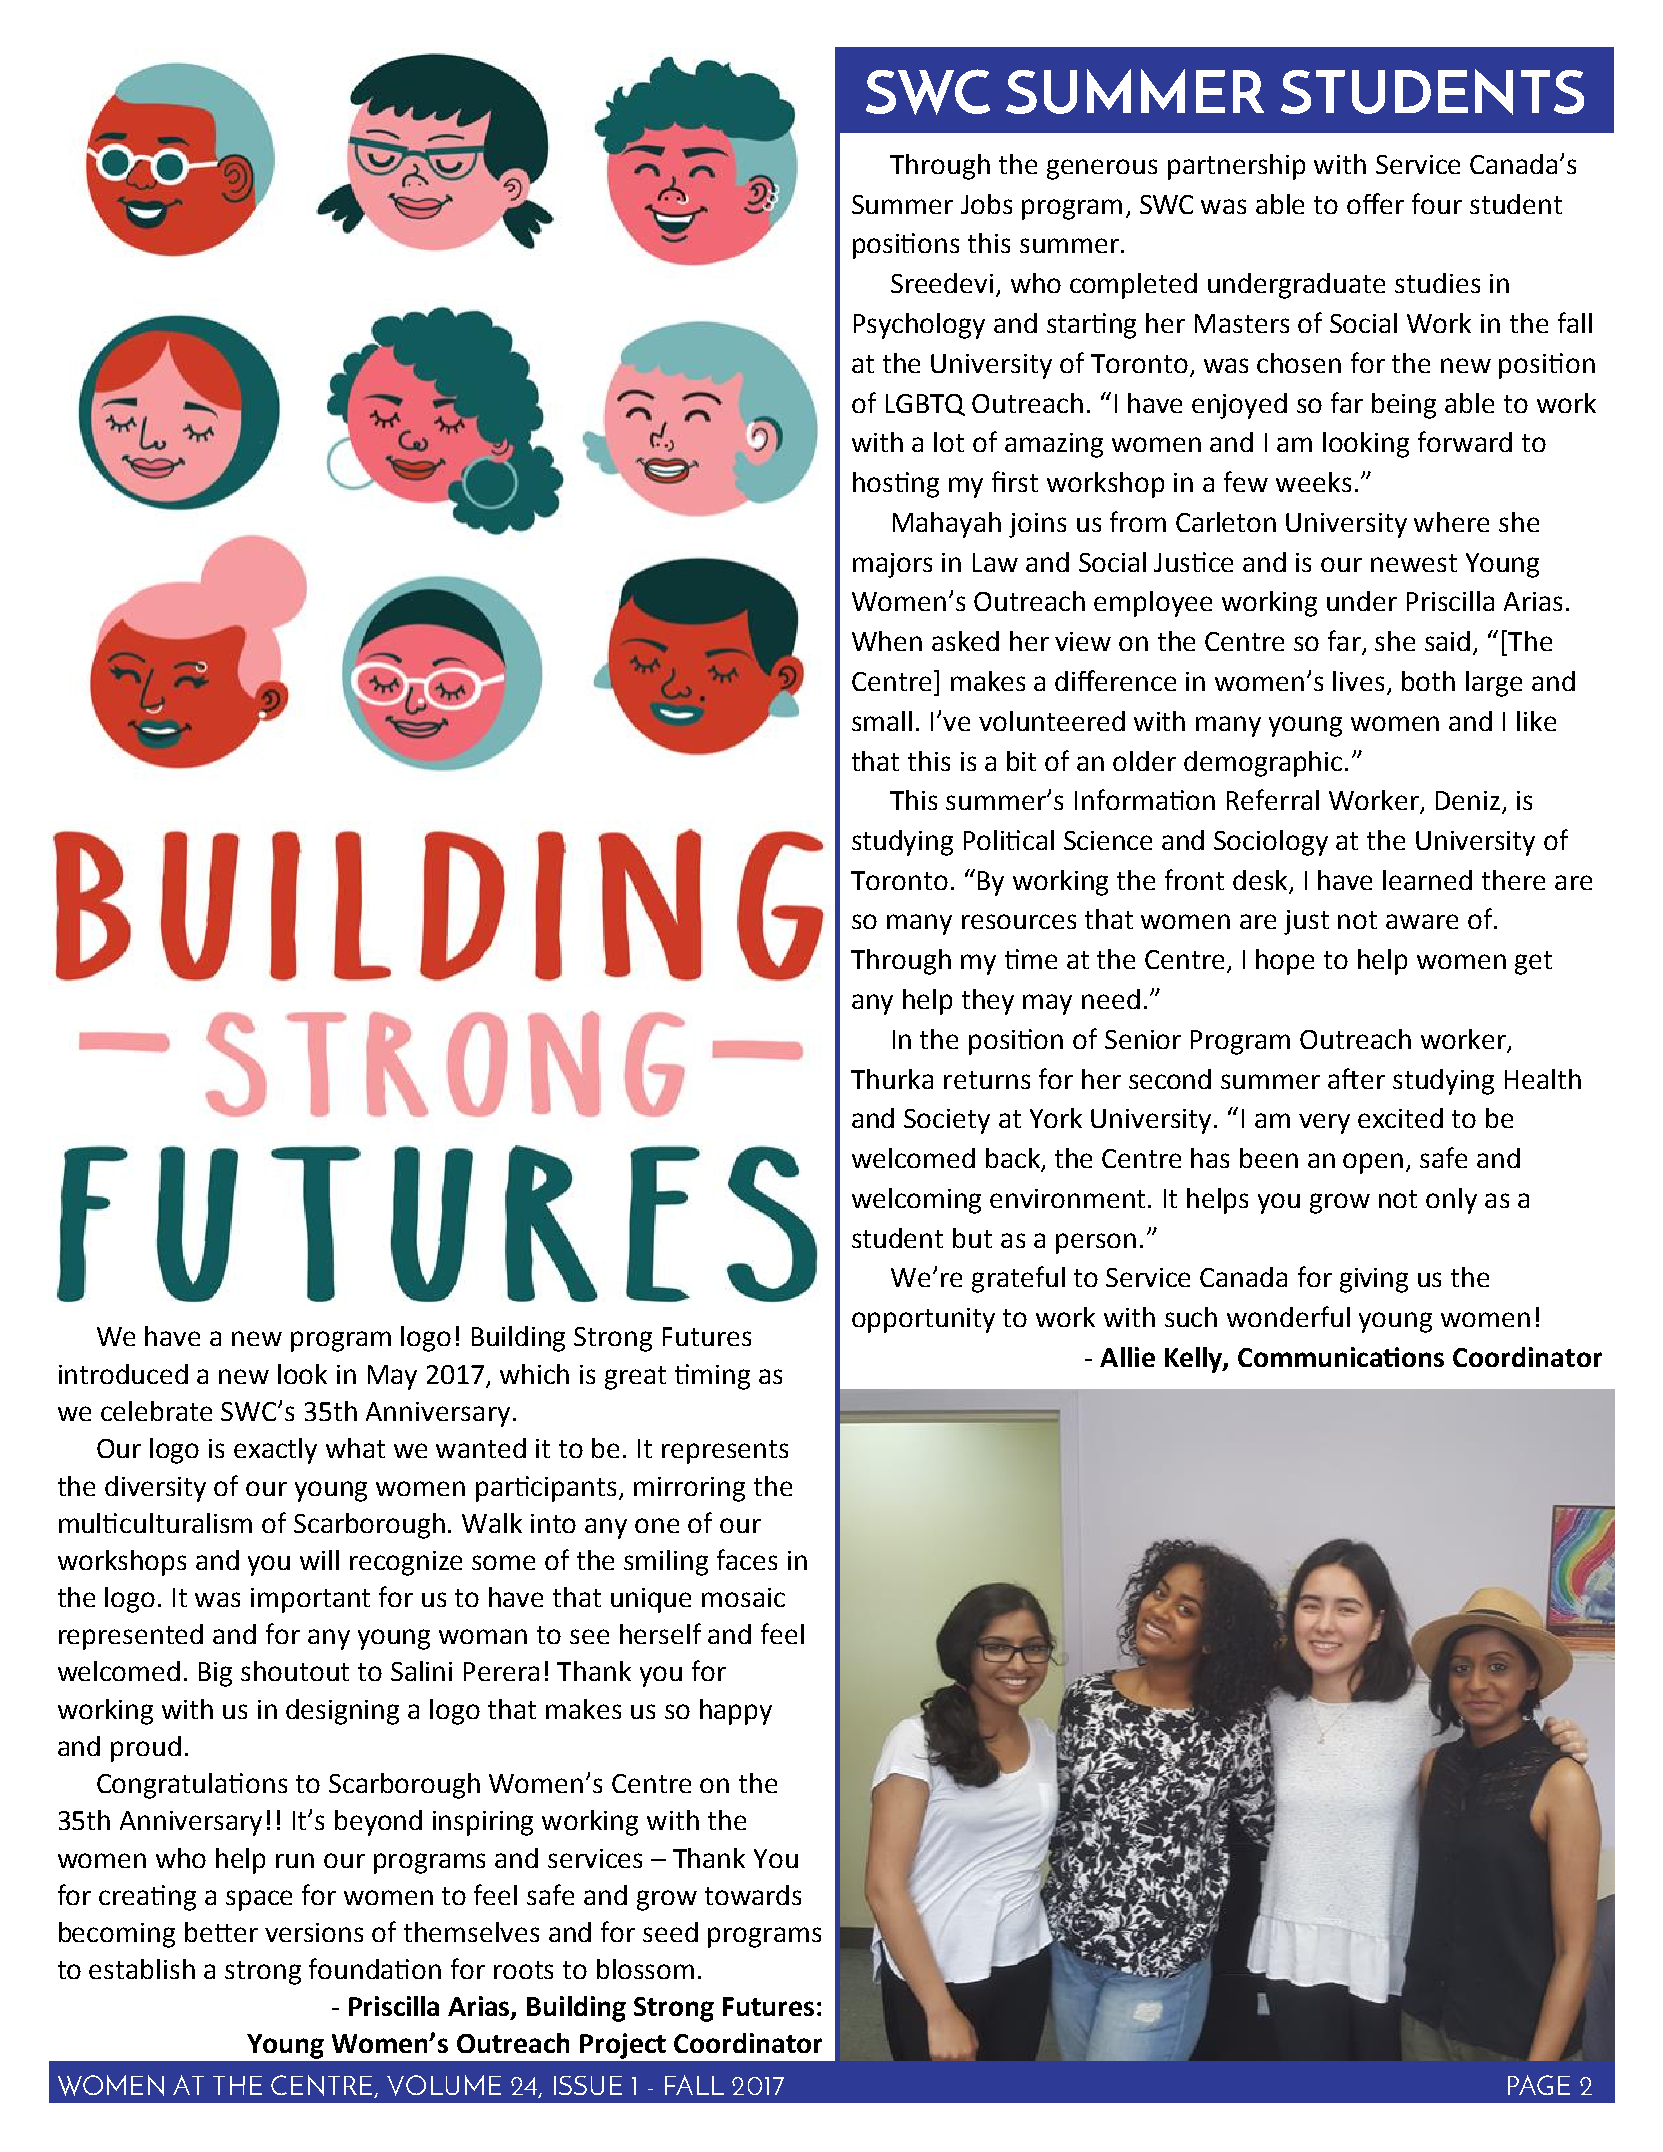 The width and height of the page is (1663, 2152). Describe the element at coordinates (1375, 203) in the page. I see `offer` at that location.
